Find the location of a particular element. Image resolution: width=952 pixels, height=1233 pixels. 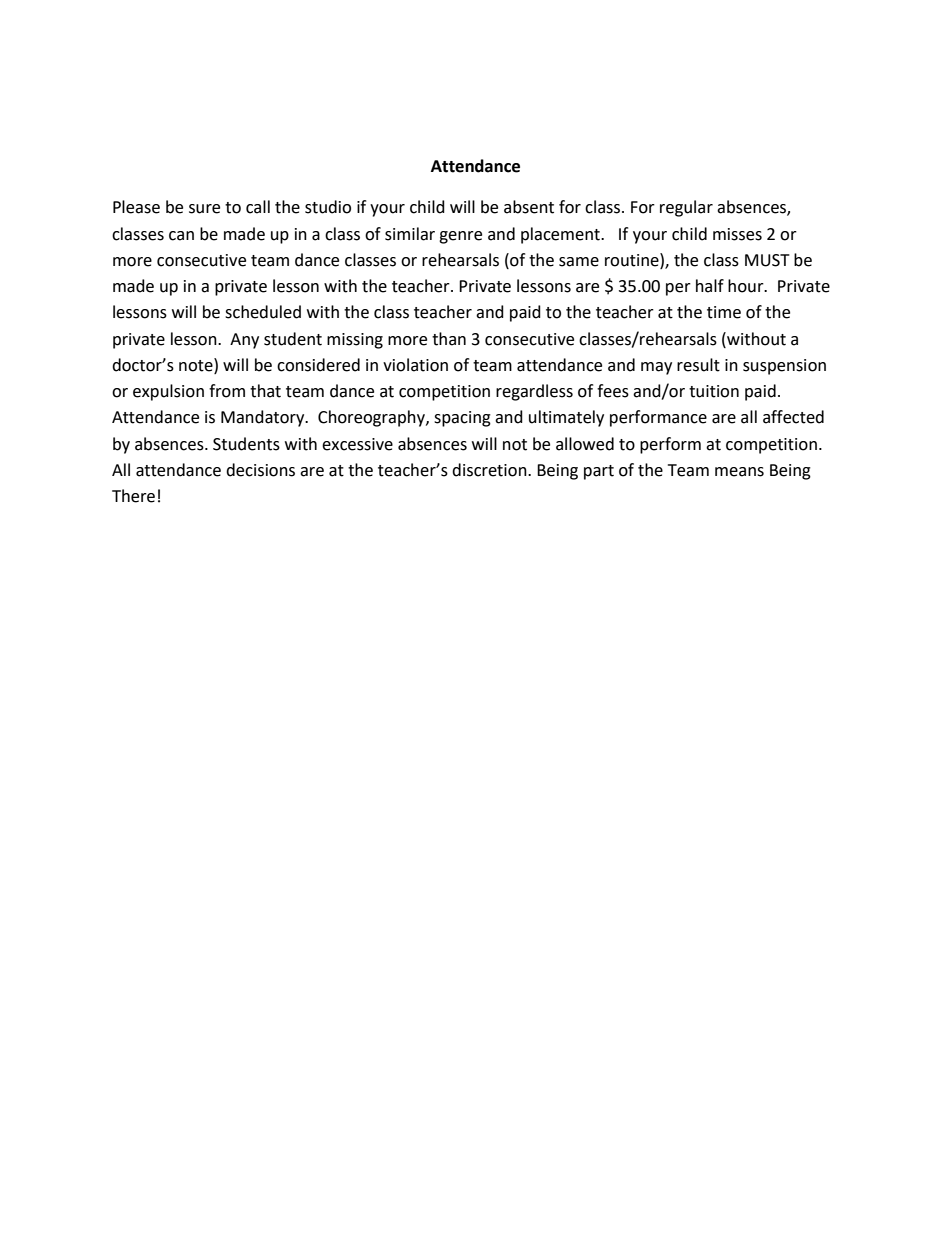

absent is located at coordinates (529, 207).
